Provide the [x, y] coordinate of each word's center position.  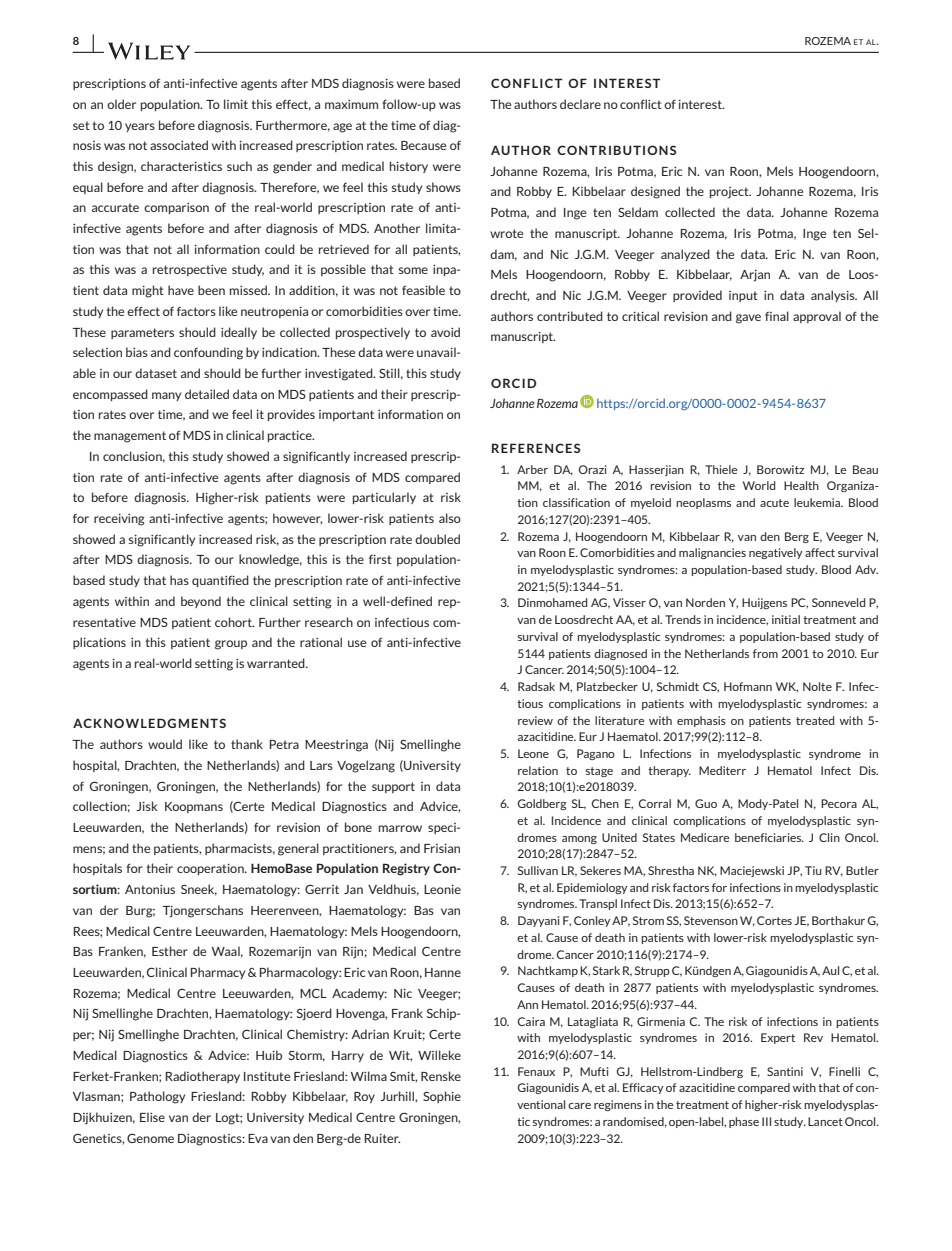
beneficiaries [769, 837]
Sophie [442, 1097]
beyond [201, 602]
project [730, 193]
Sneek [199, 890]
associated [179, 145]
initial [786, 619]
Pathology [157, 1097]
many [166, 396]
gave [748, 319]
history [409, 167]
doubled [437, 539]
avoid [445, 332]
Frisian [442, 848]
